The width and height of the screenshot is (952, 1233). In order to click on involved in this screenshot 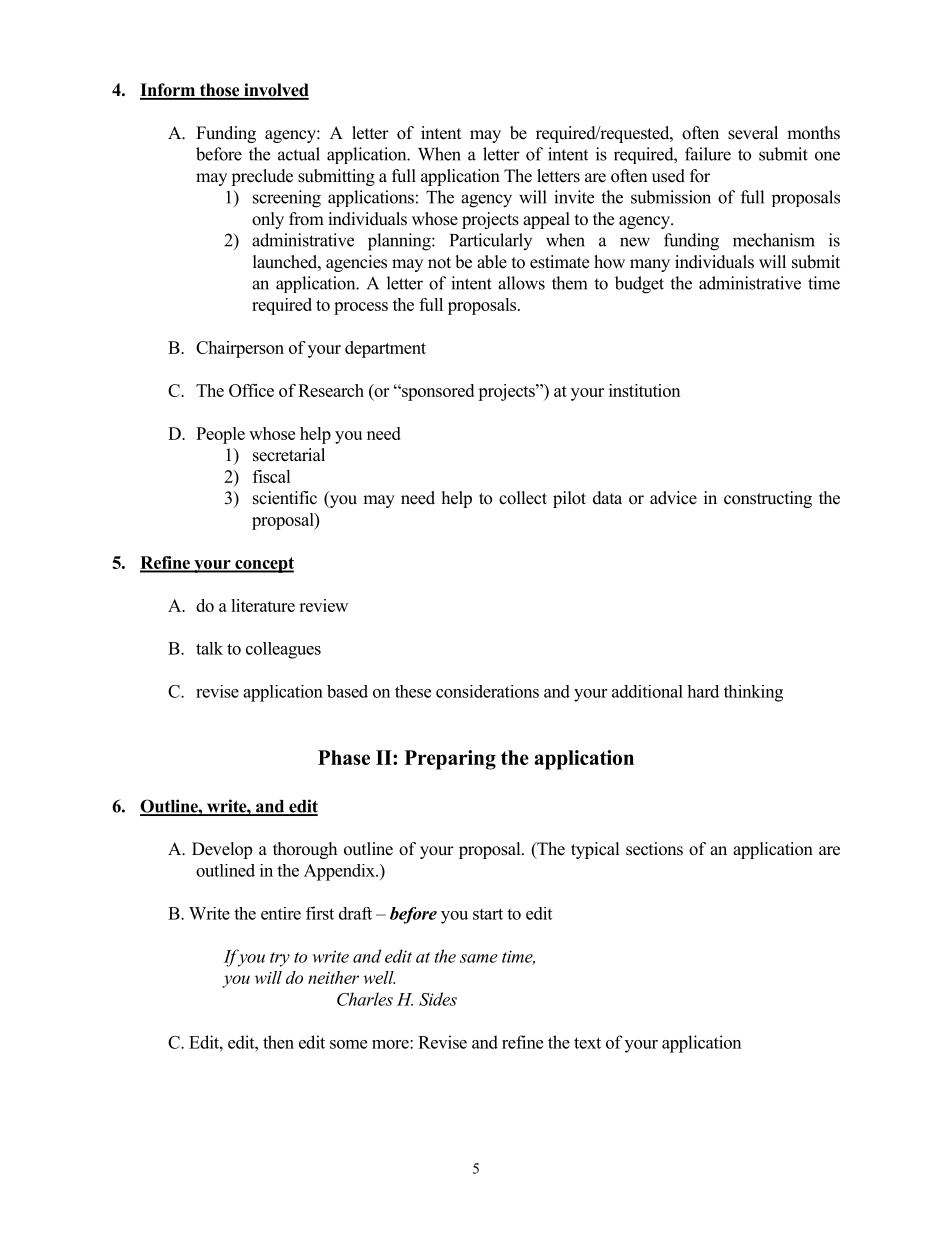, I will do `click(275, 91)`.
